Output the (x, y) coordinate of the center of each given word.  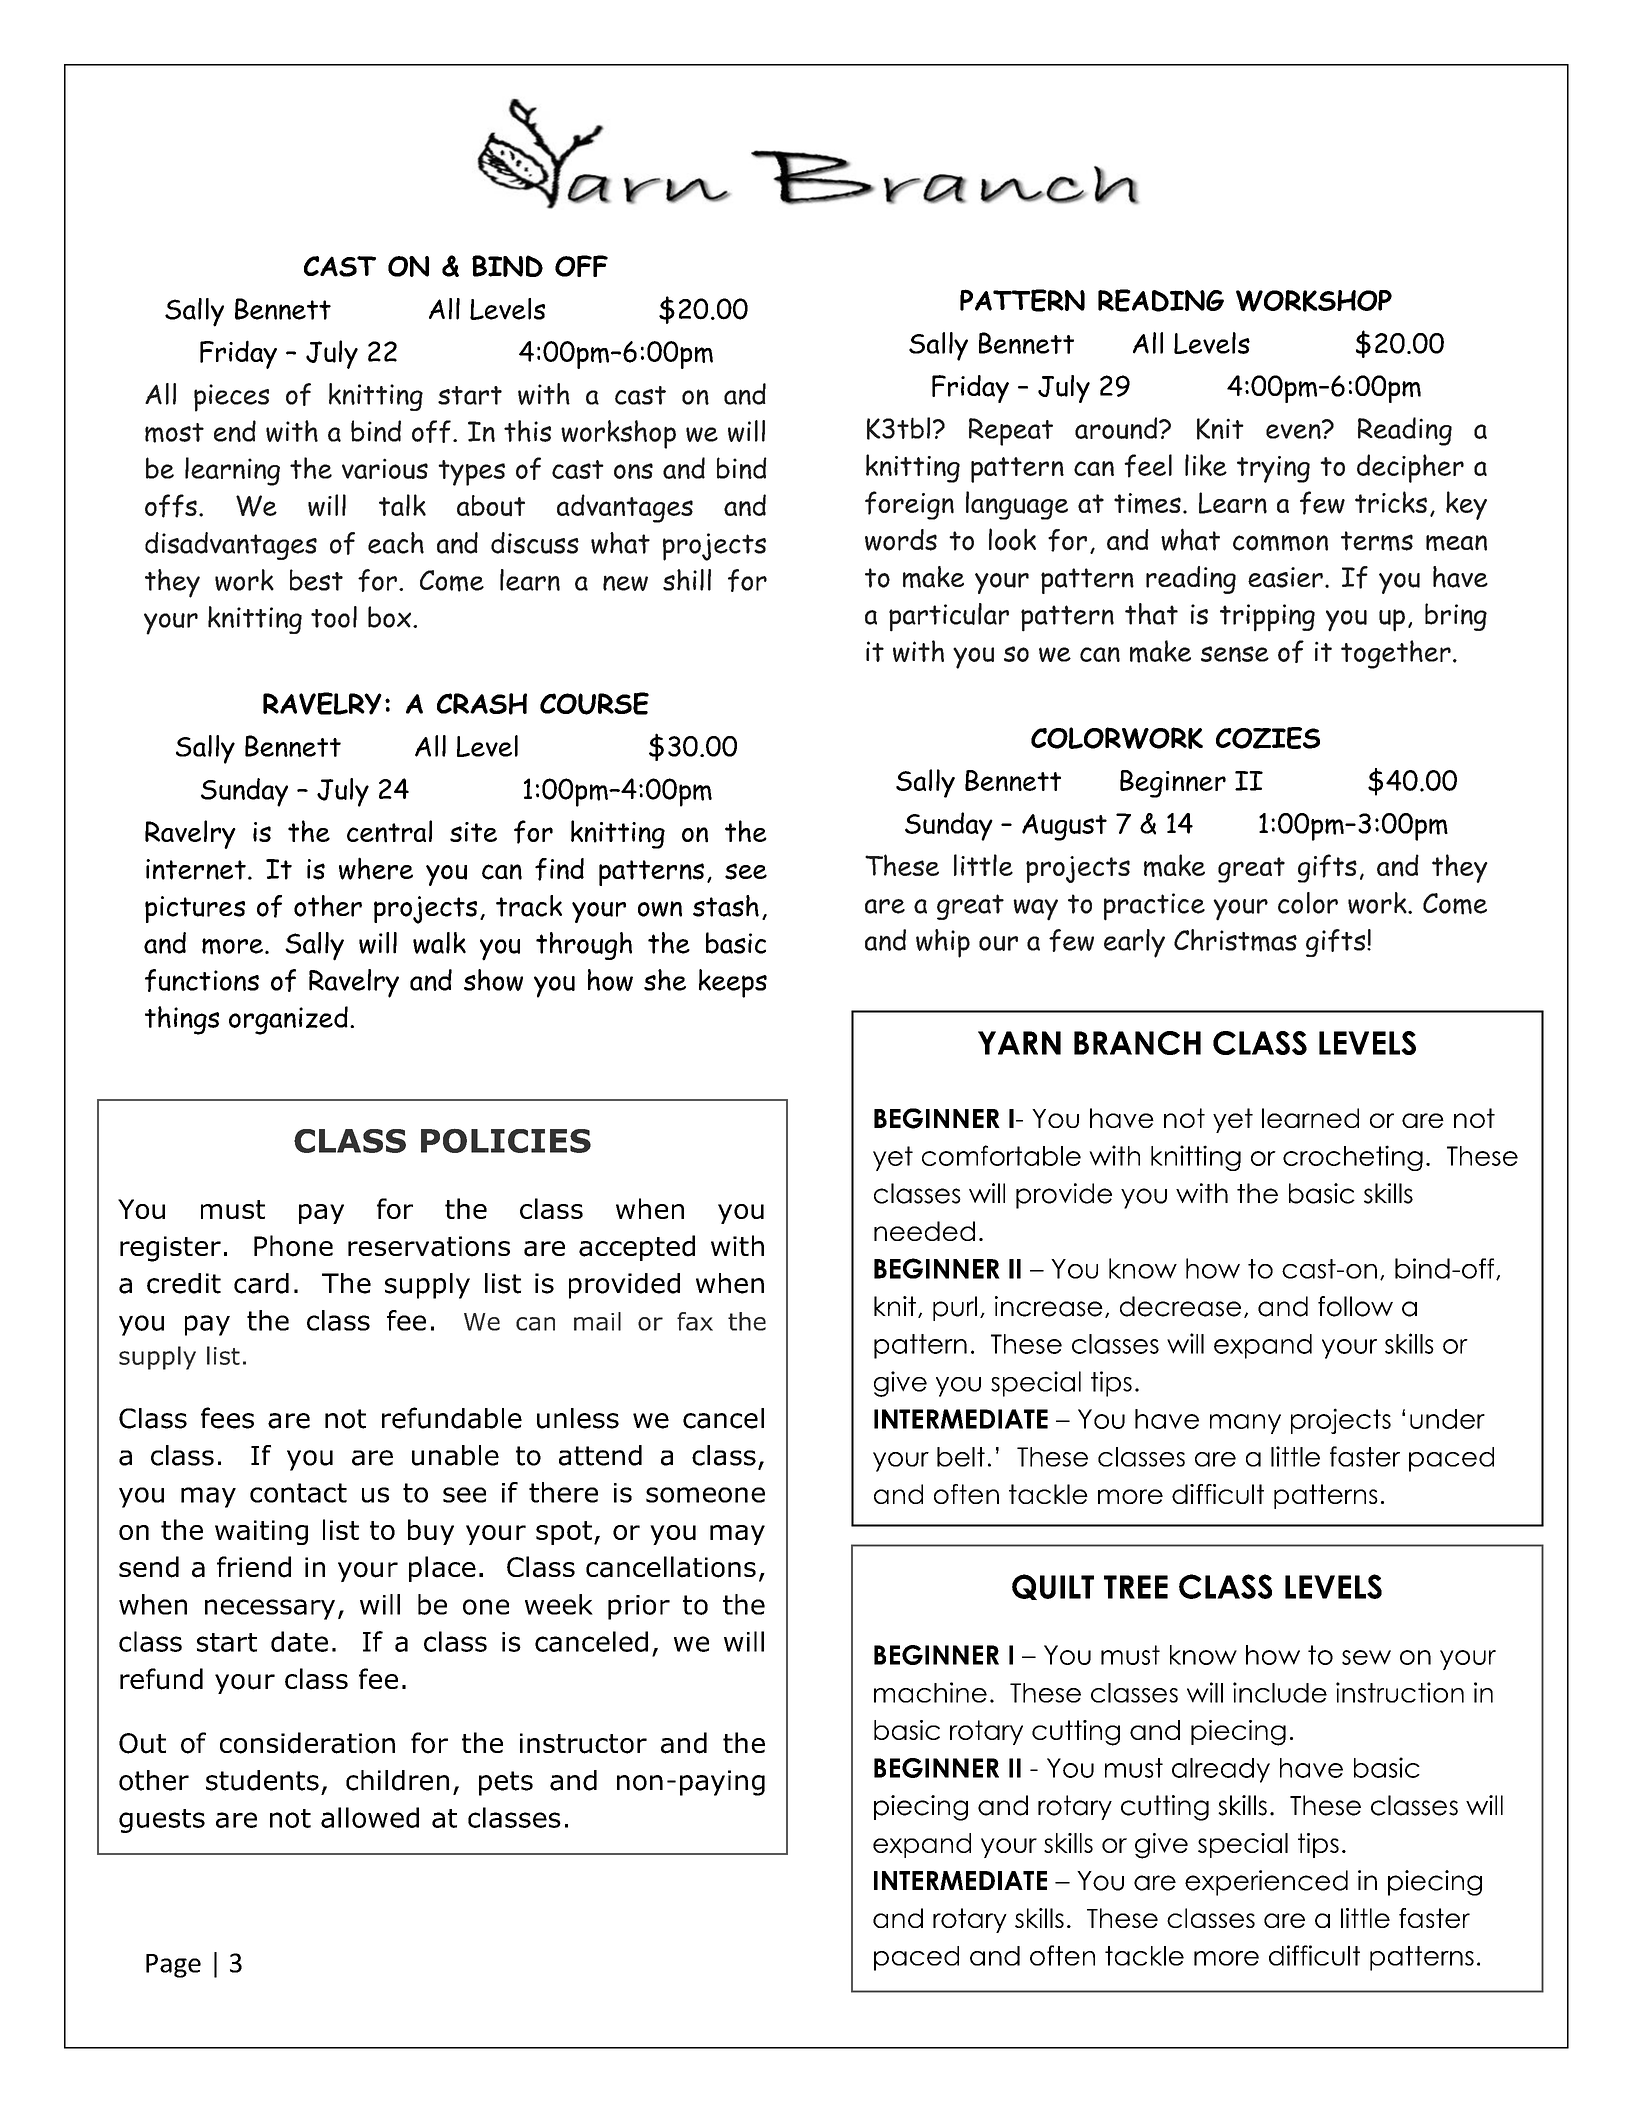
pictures (195, 909)
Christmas (1235, 940)
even (1294, 430)
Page (173, 1966)
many (1245, 1424)
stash (726, 906)
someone (705, 1495)
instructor (583, 1743)
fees (227, 1418)
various (385, 468)
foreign (909, 505)
